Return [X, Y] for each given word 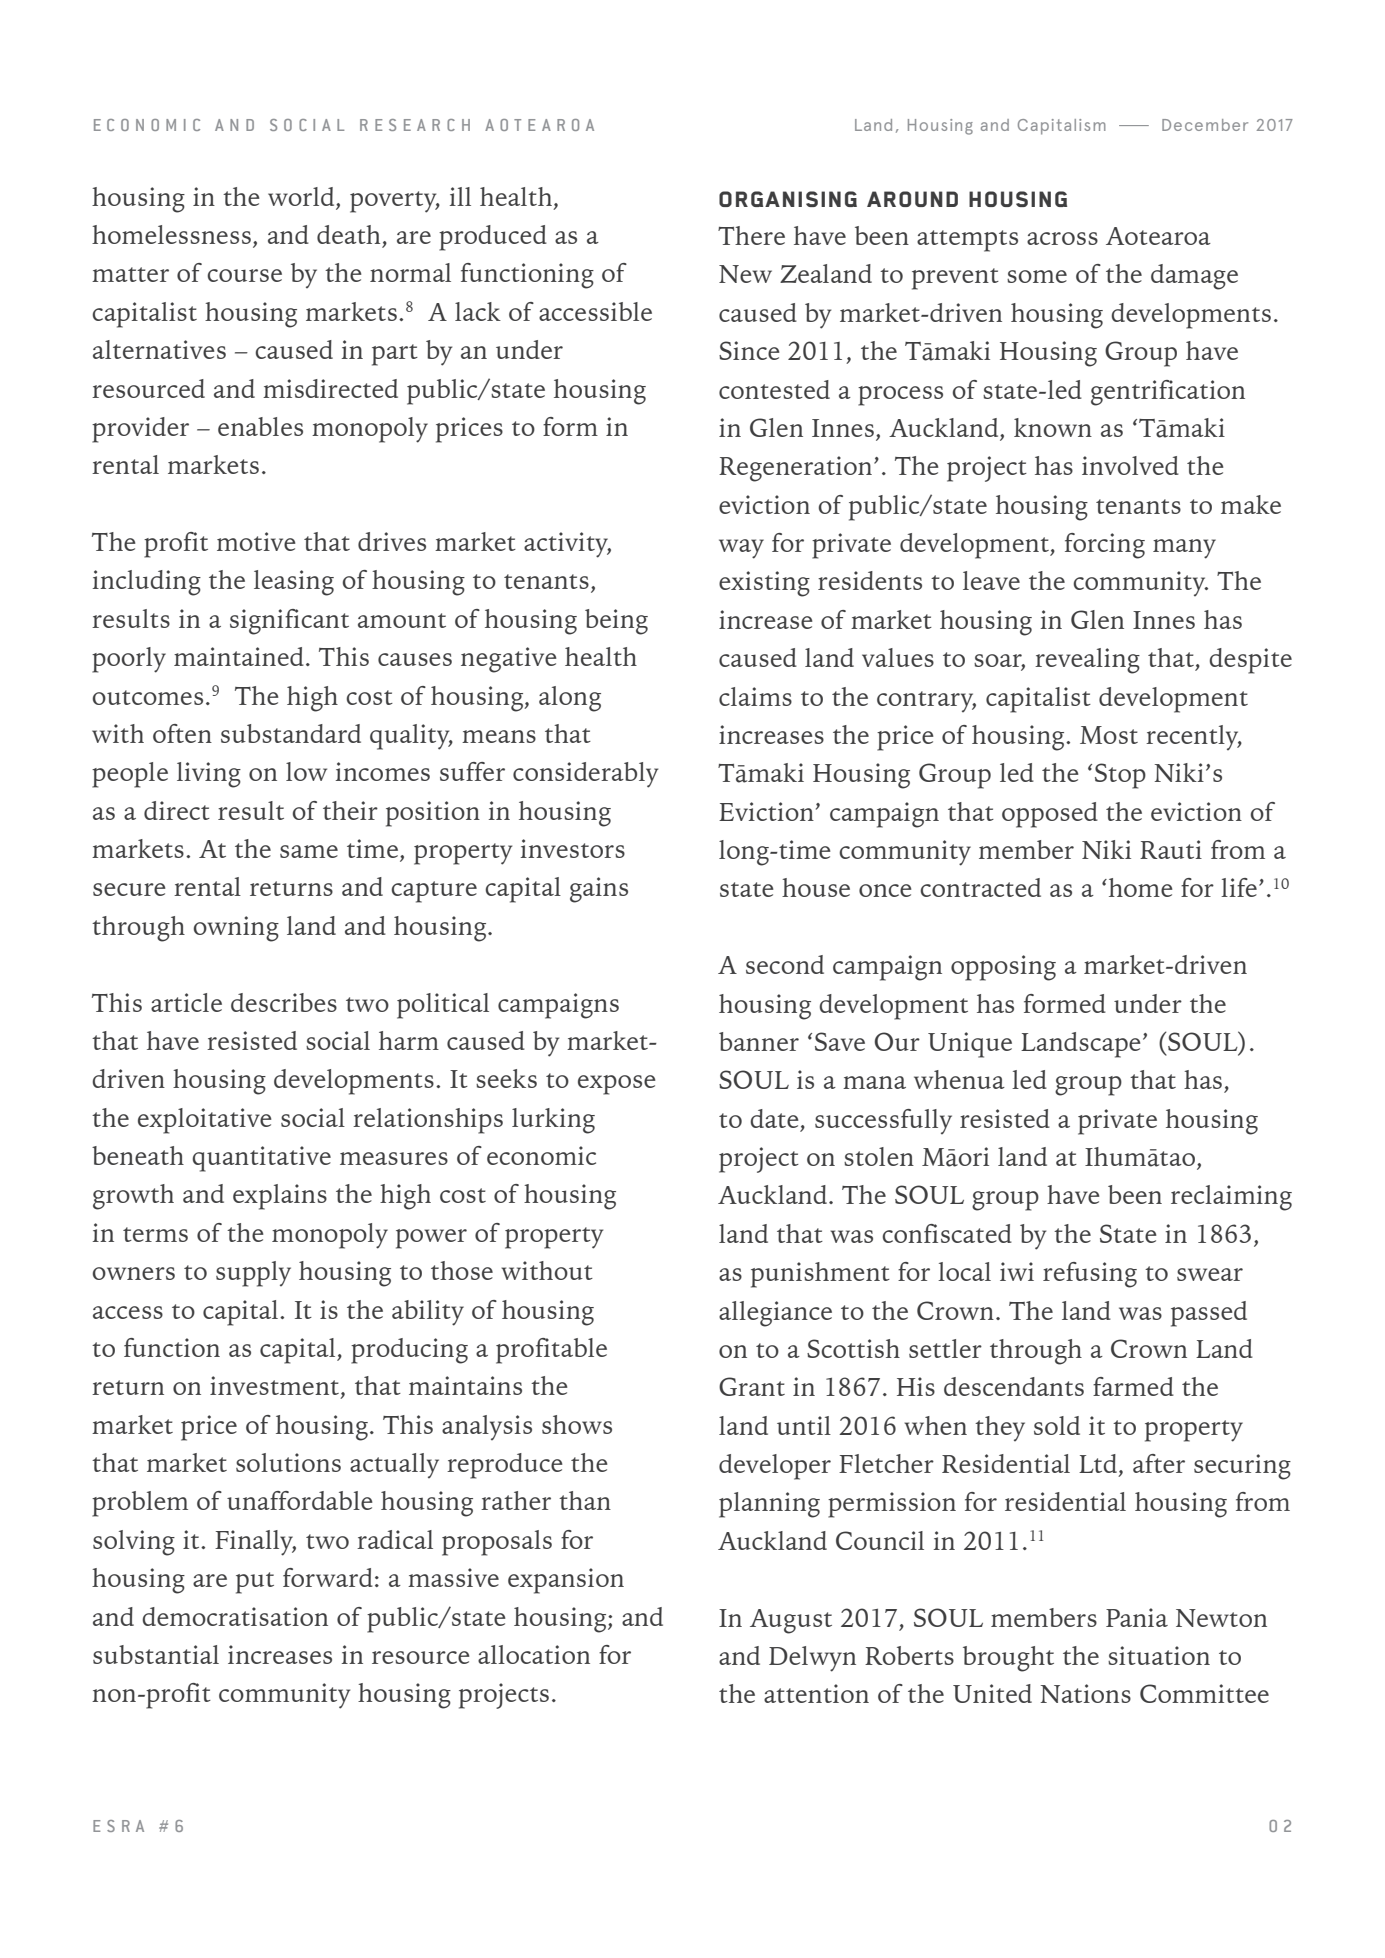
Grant [752, 1386]
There [751, 235]
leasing [294, 583]
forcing [1105, 546]
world [302, 196]
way [741, 549]
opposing [1003, 968]
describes [284, 1002]
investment [276, 1387]
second [785, 964]
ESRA [118, 1826]
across [1062, 238]
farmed [1133, 1386]
